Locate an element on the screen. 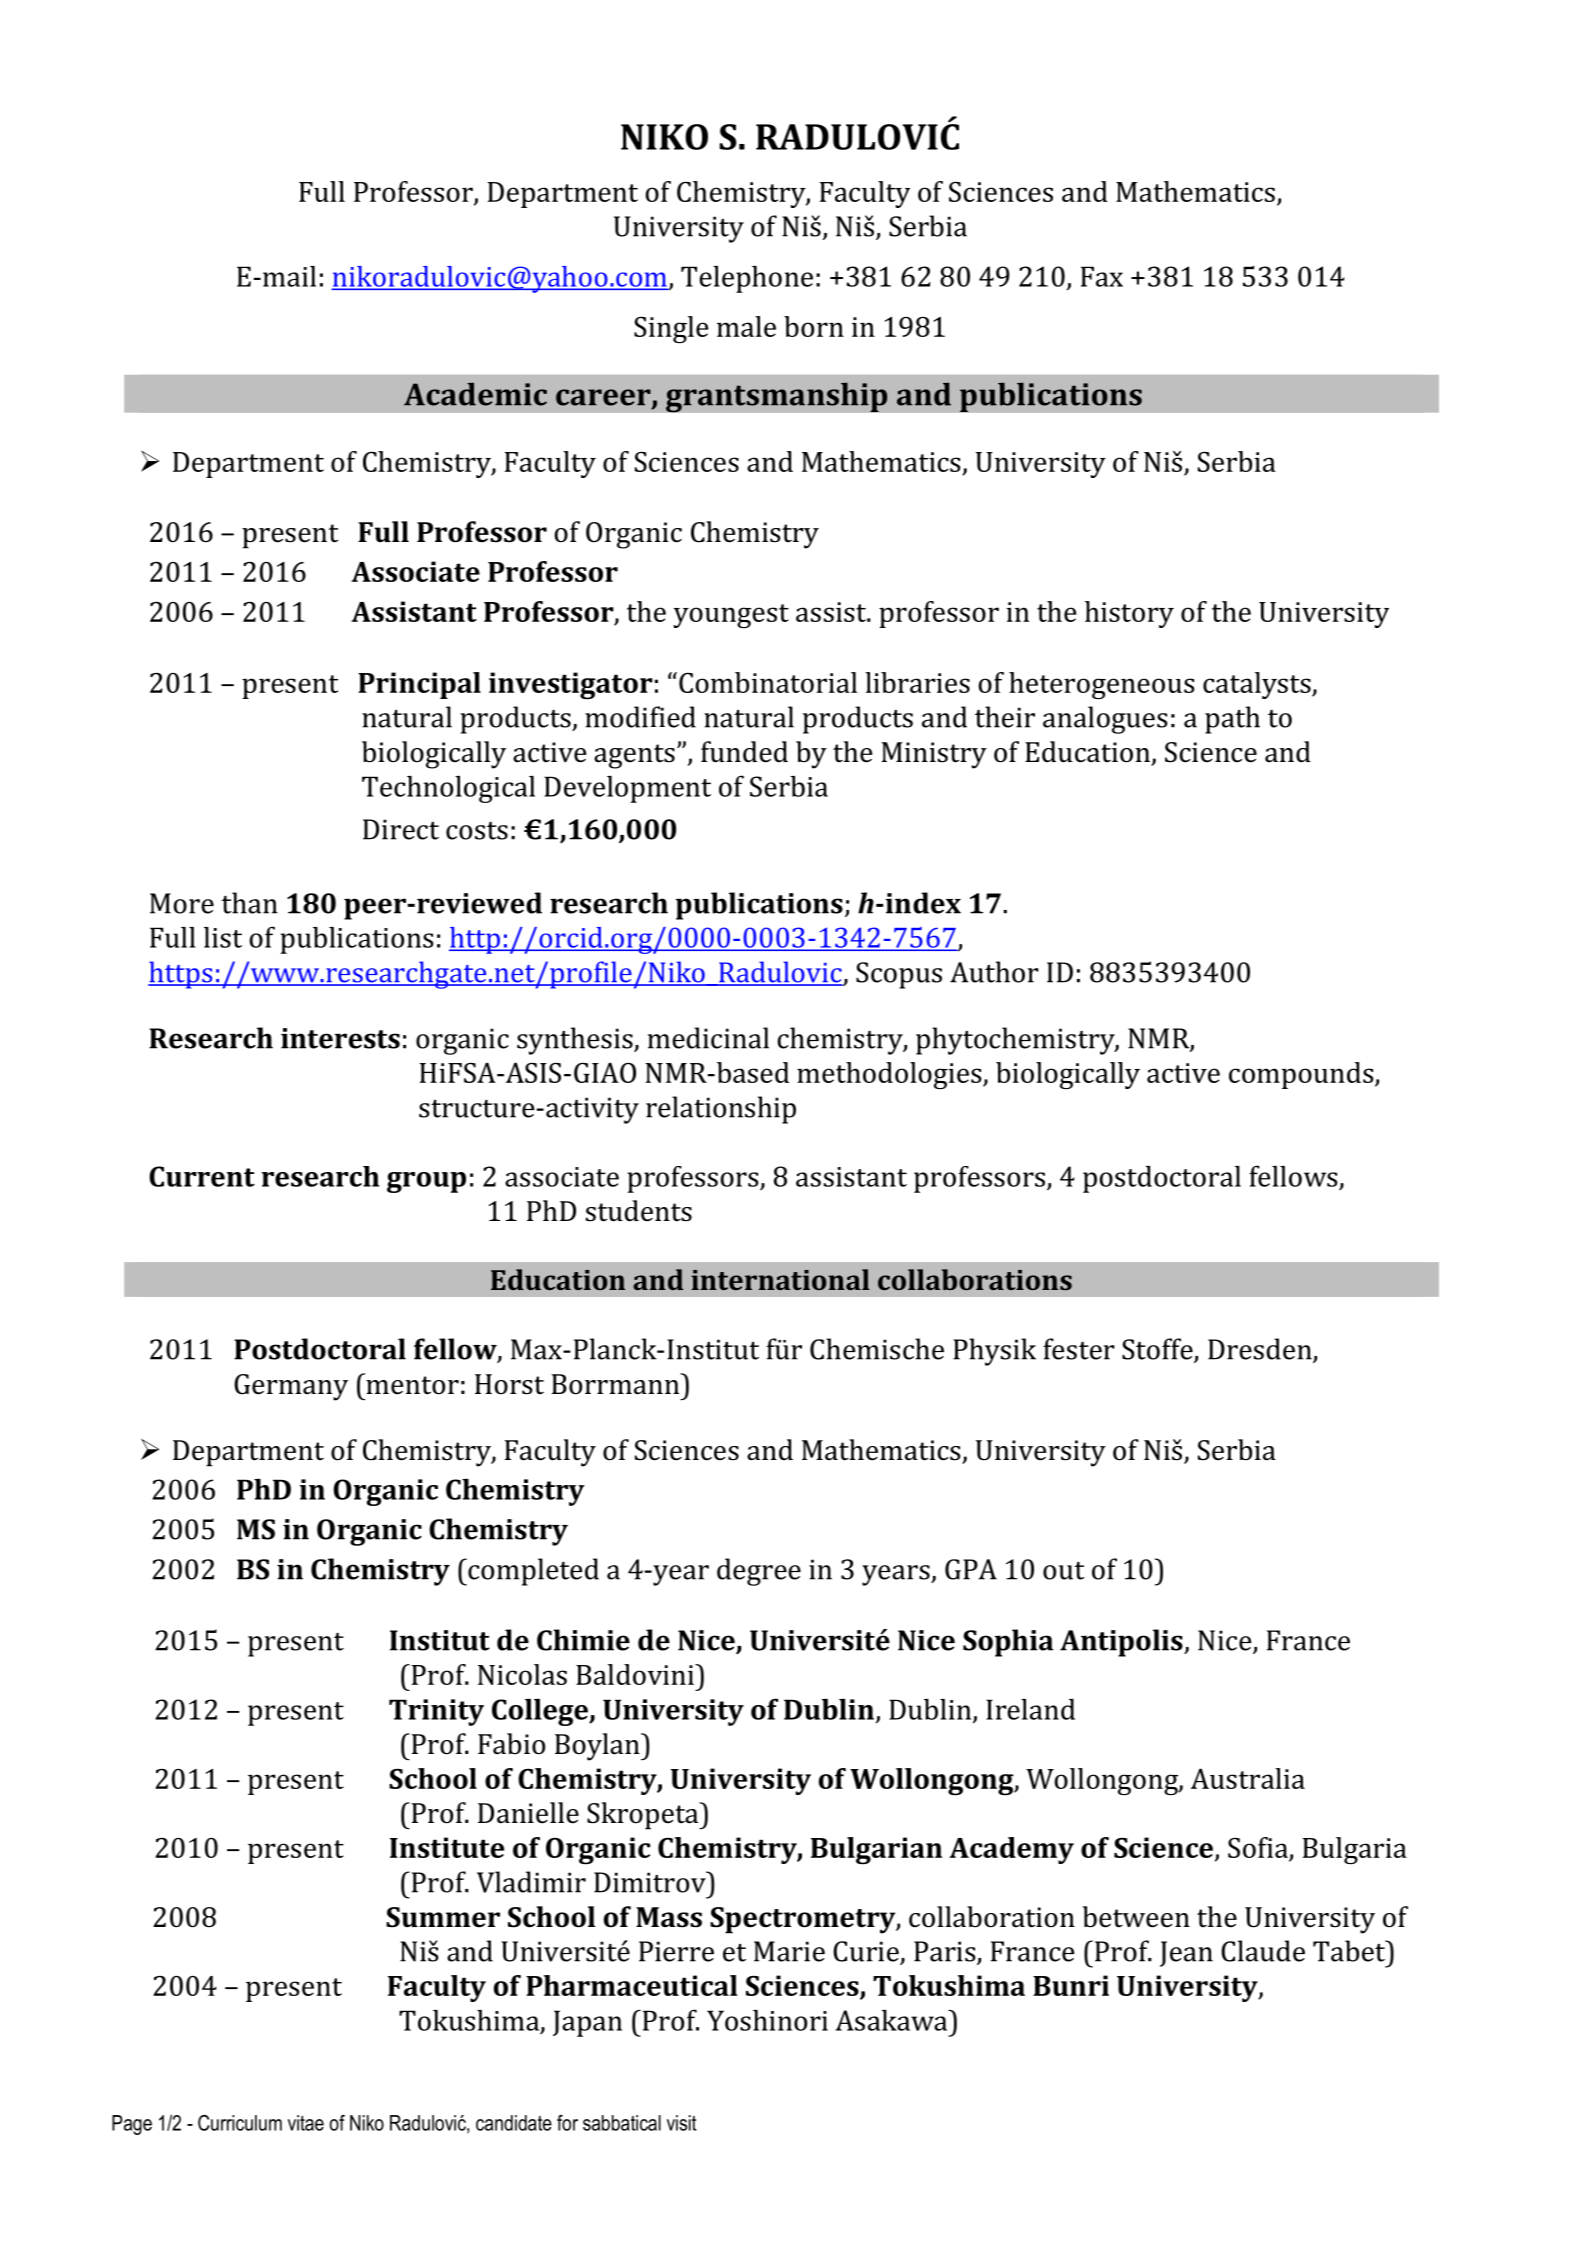 This screenshot has width=1595, height=2256. male is located at coordinates (746, 326).
